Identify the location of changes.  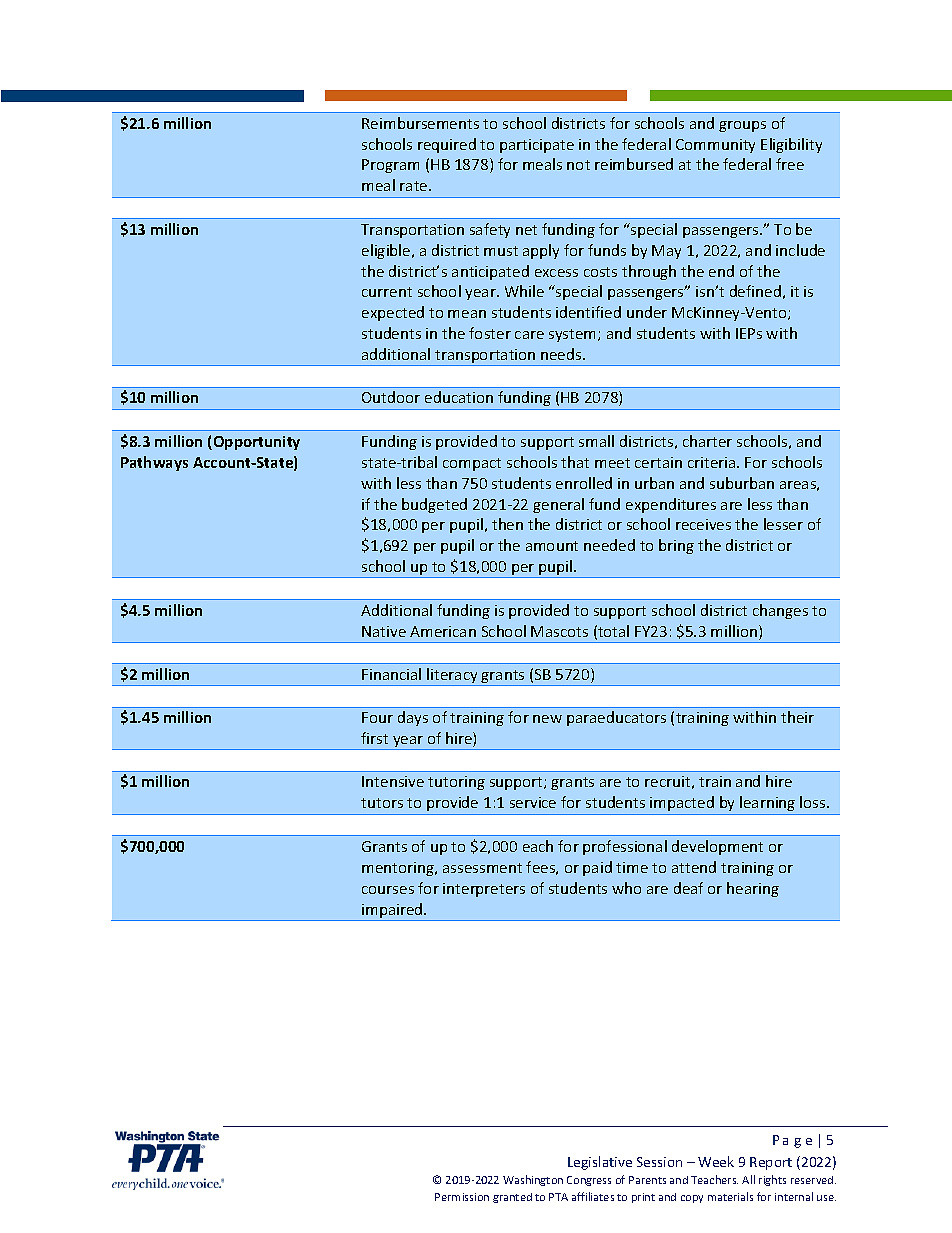
(780, 611).
